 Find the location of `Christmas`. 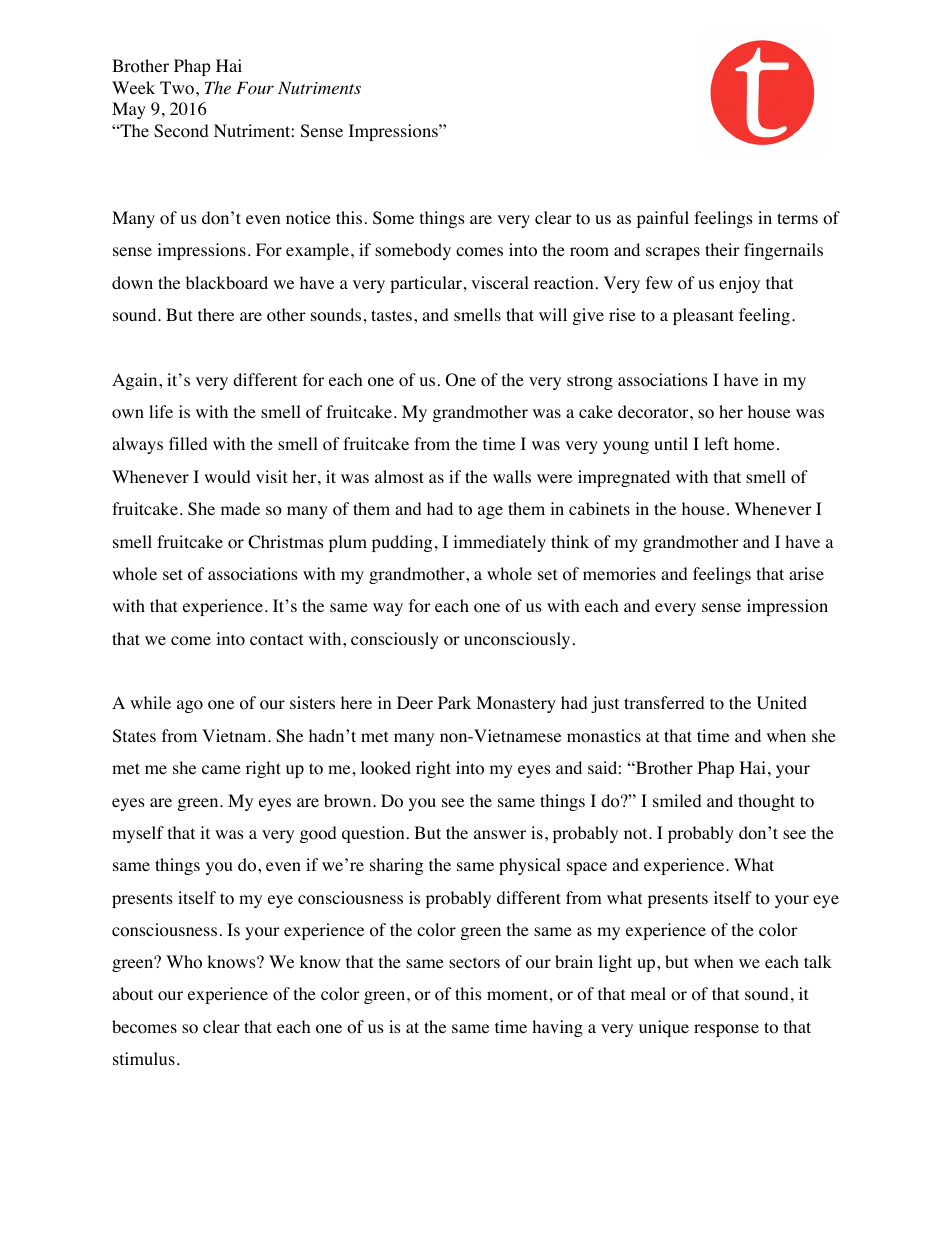

Christmas is located at coordinates (286, 542).
